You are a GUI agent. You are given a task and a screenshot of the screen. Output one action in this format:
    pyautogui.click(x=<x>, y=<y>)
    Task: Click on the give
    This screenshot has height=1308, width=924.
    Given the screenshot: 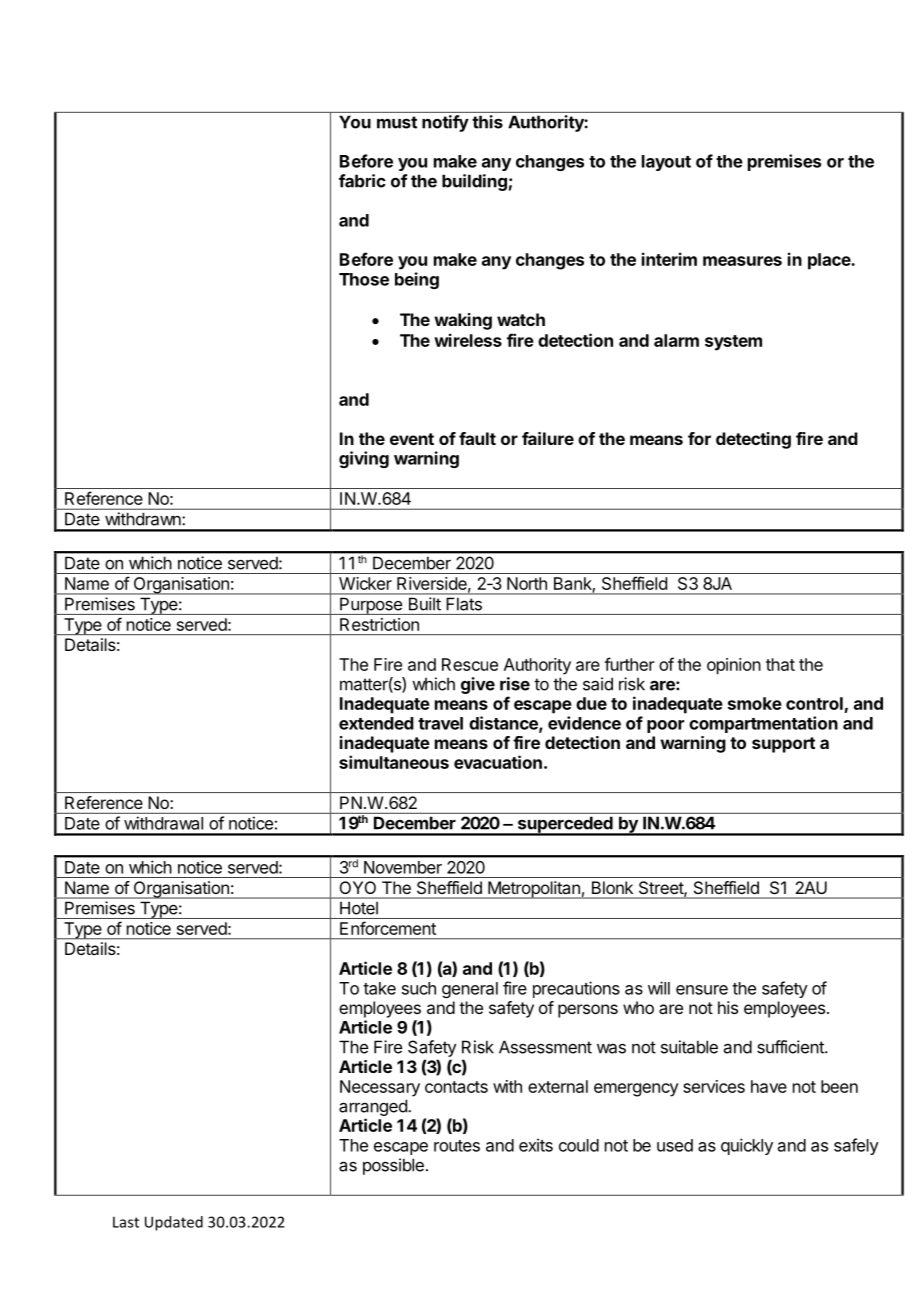 What is the action you would take?
    pyautogui.click(x=478, y=685)
